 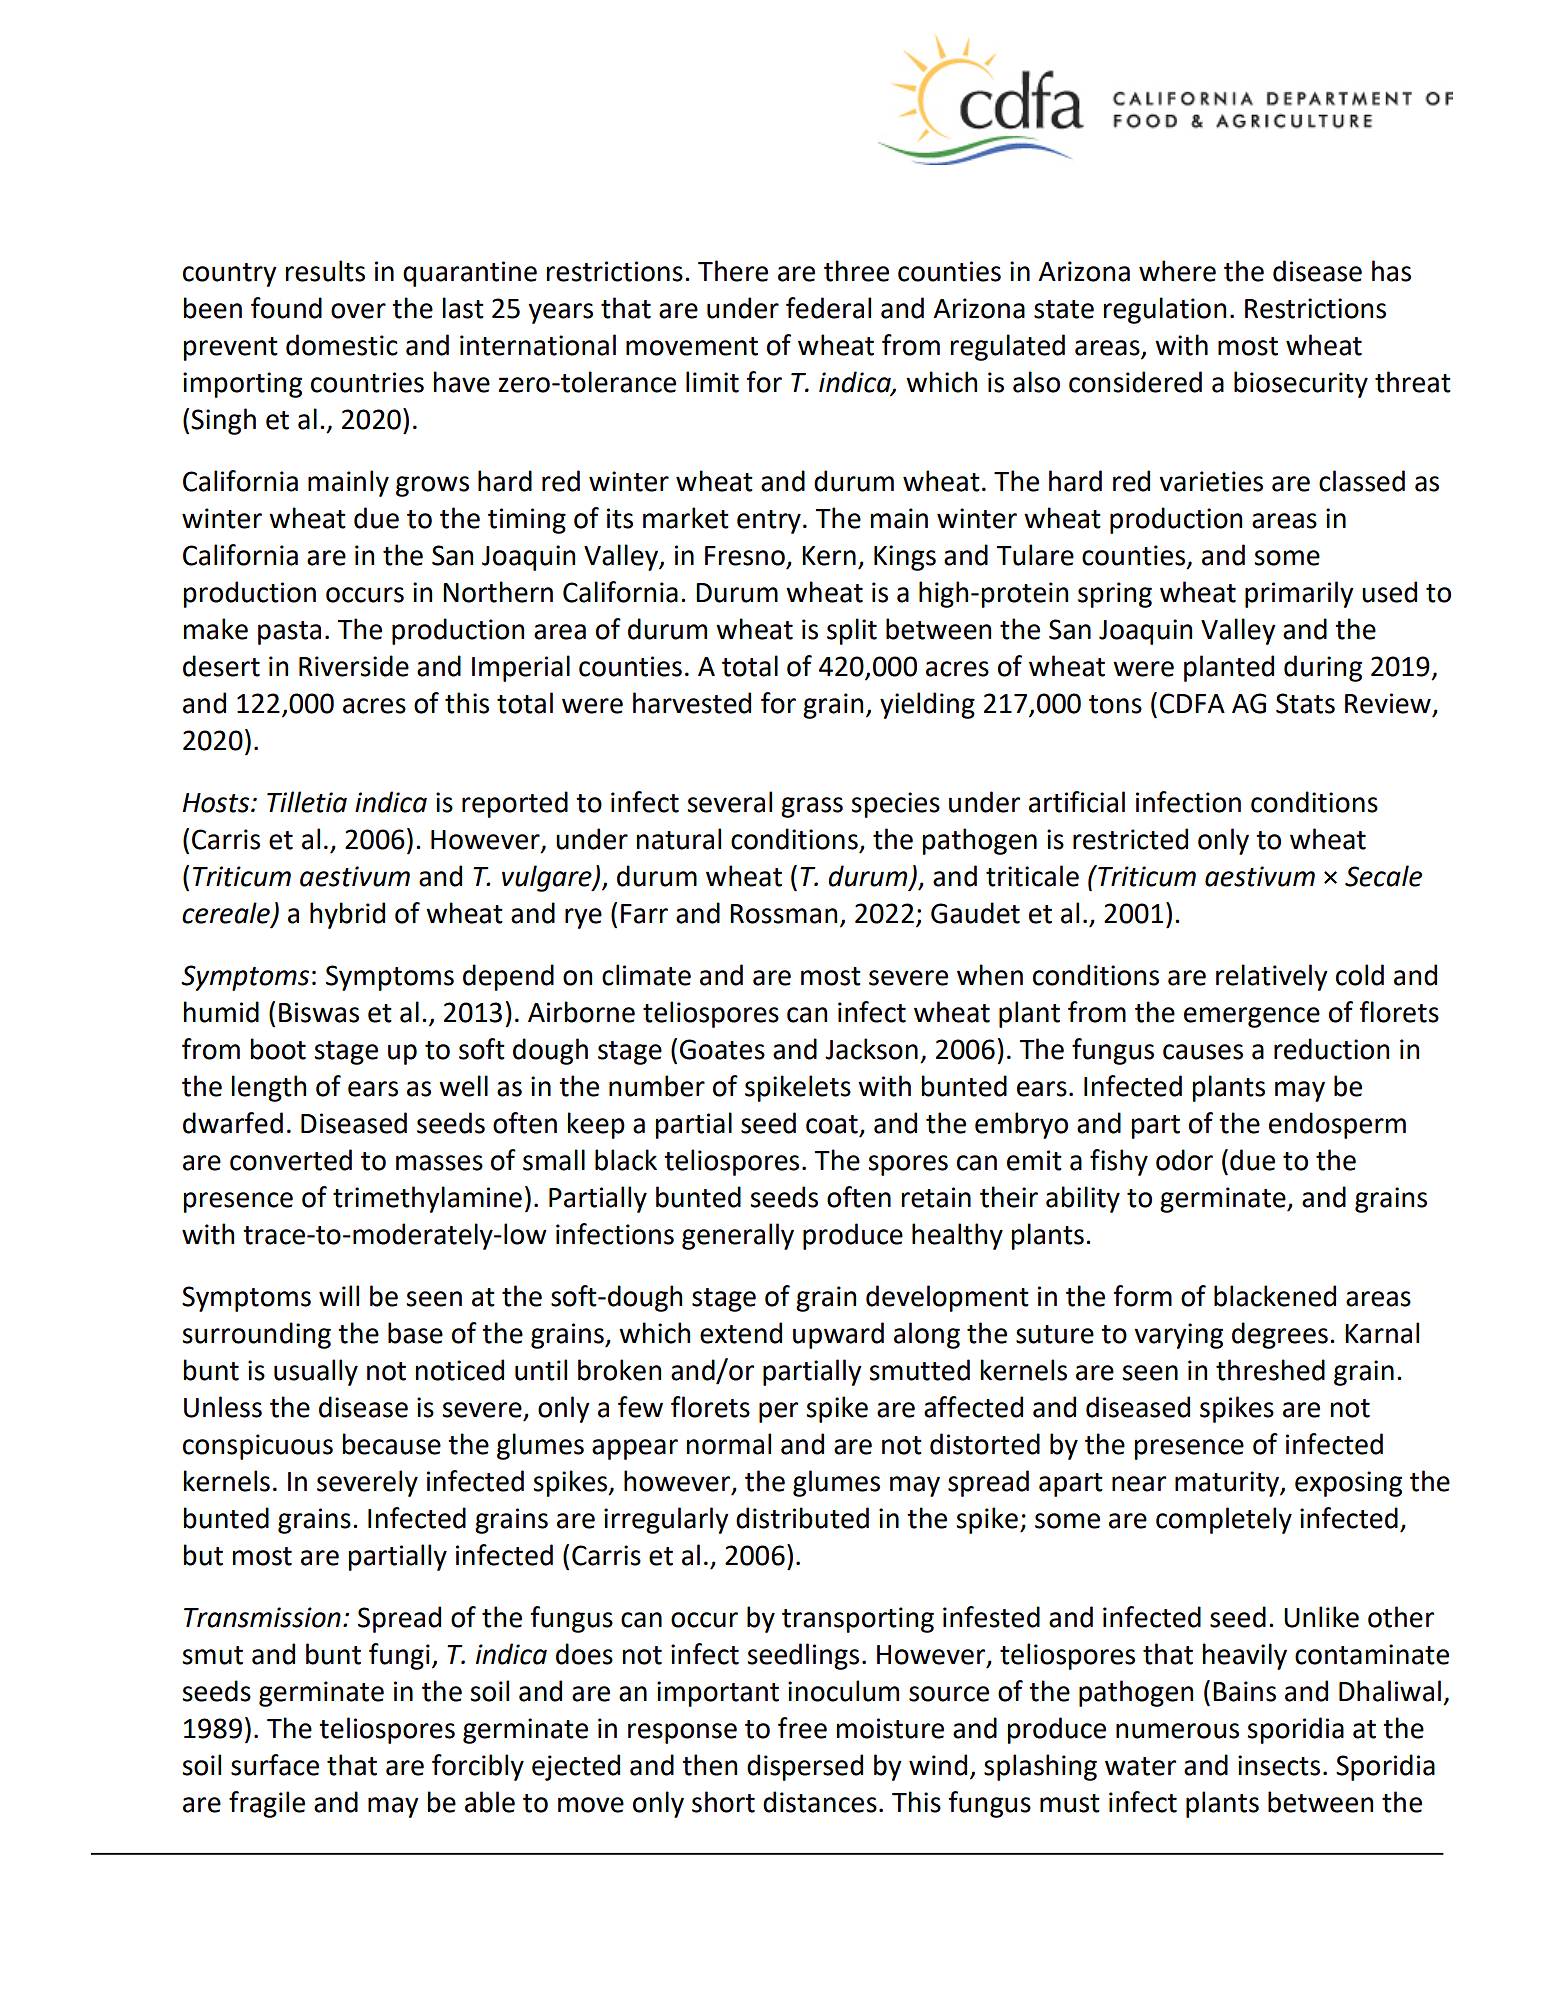 I want to click on Stats, so click(x=1305, y=703).
